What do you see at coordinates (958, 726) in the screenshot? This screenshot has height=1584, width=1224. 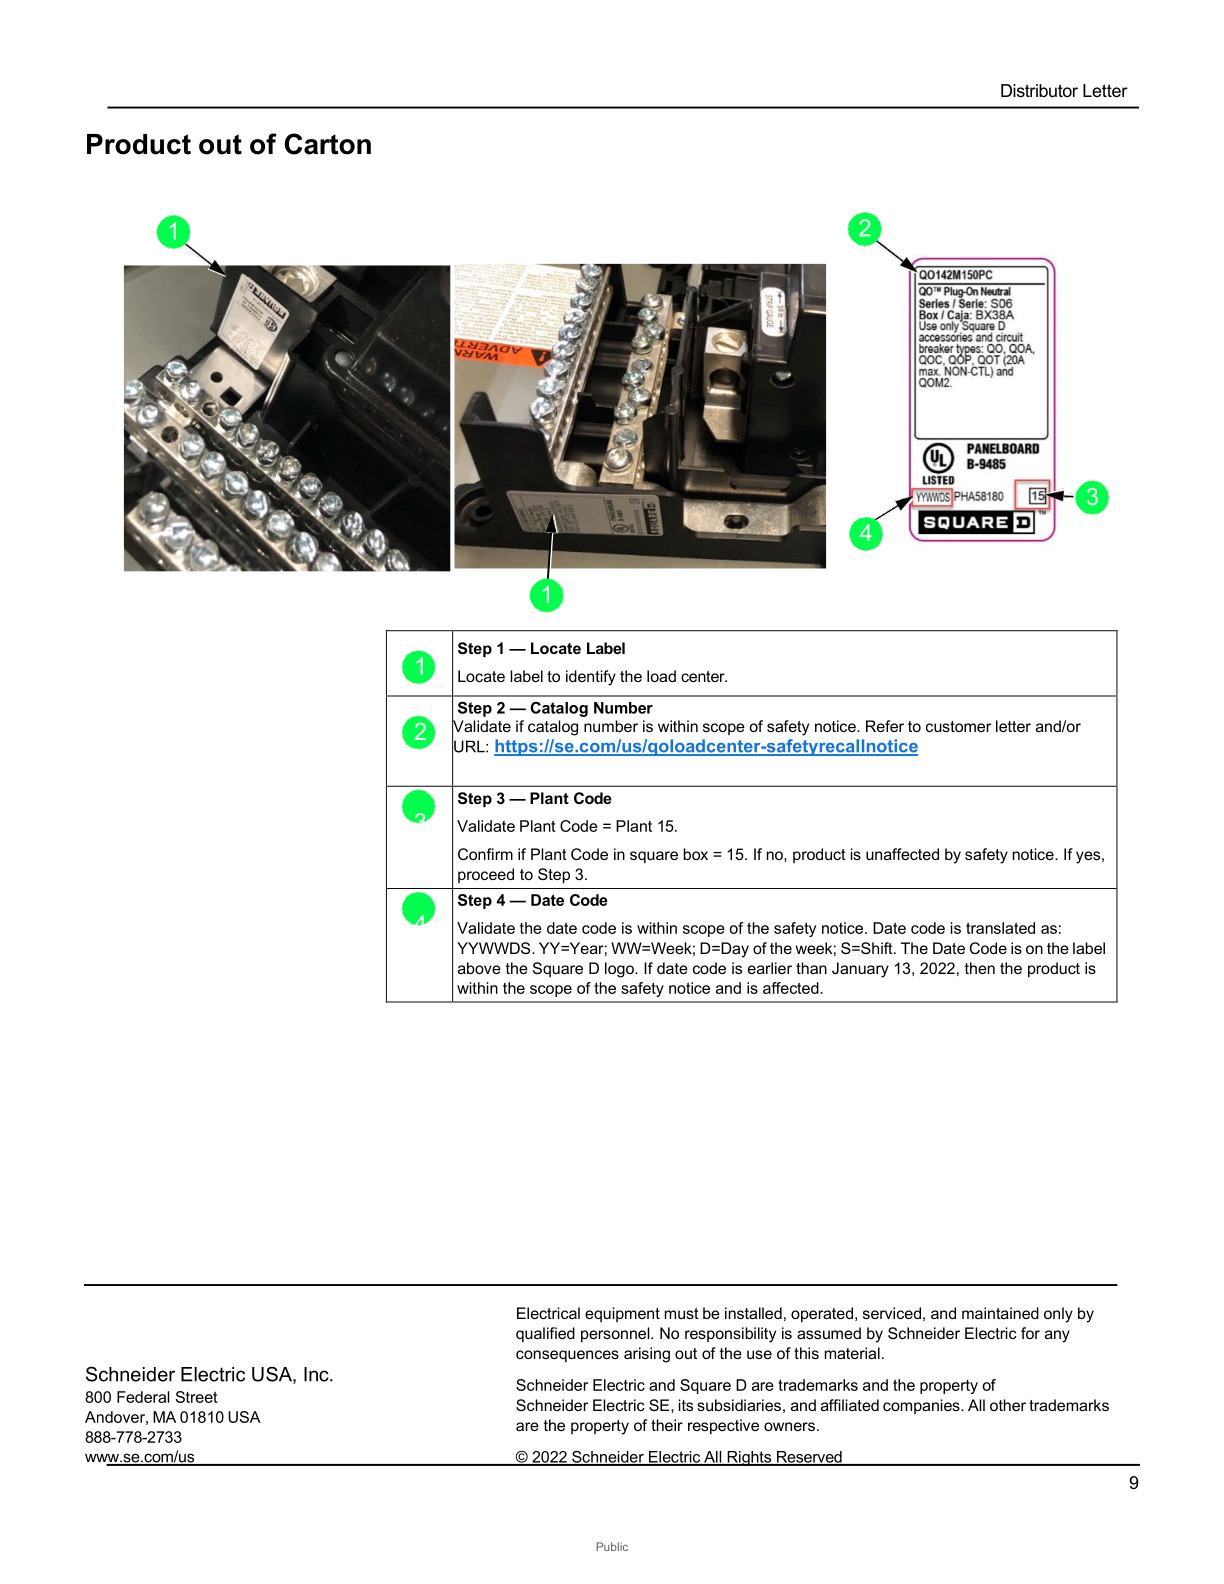 I see `customer` at bounding box center [958, 726].
